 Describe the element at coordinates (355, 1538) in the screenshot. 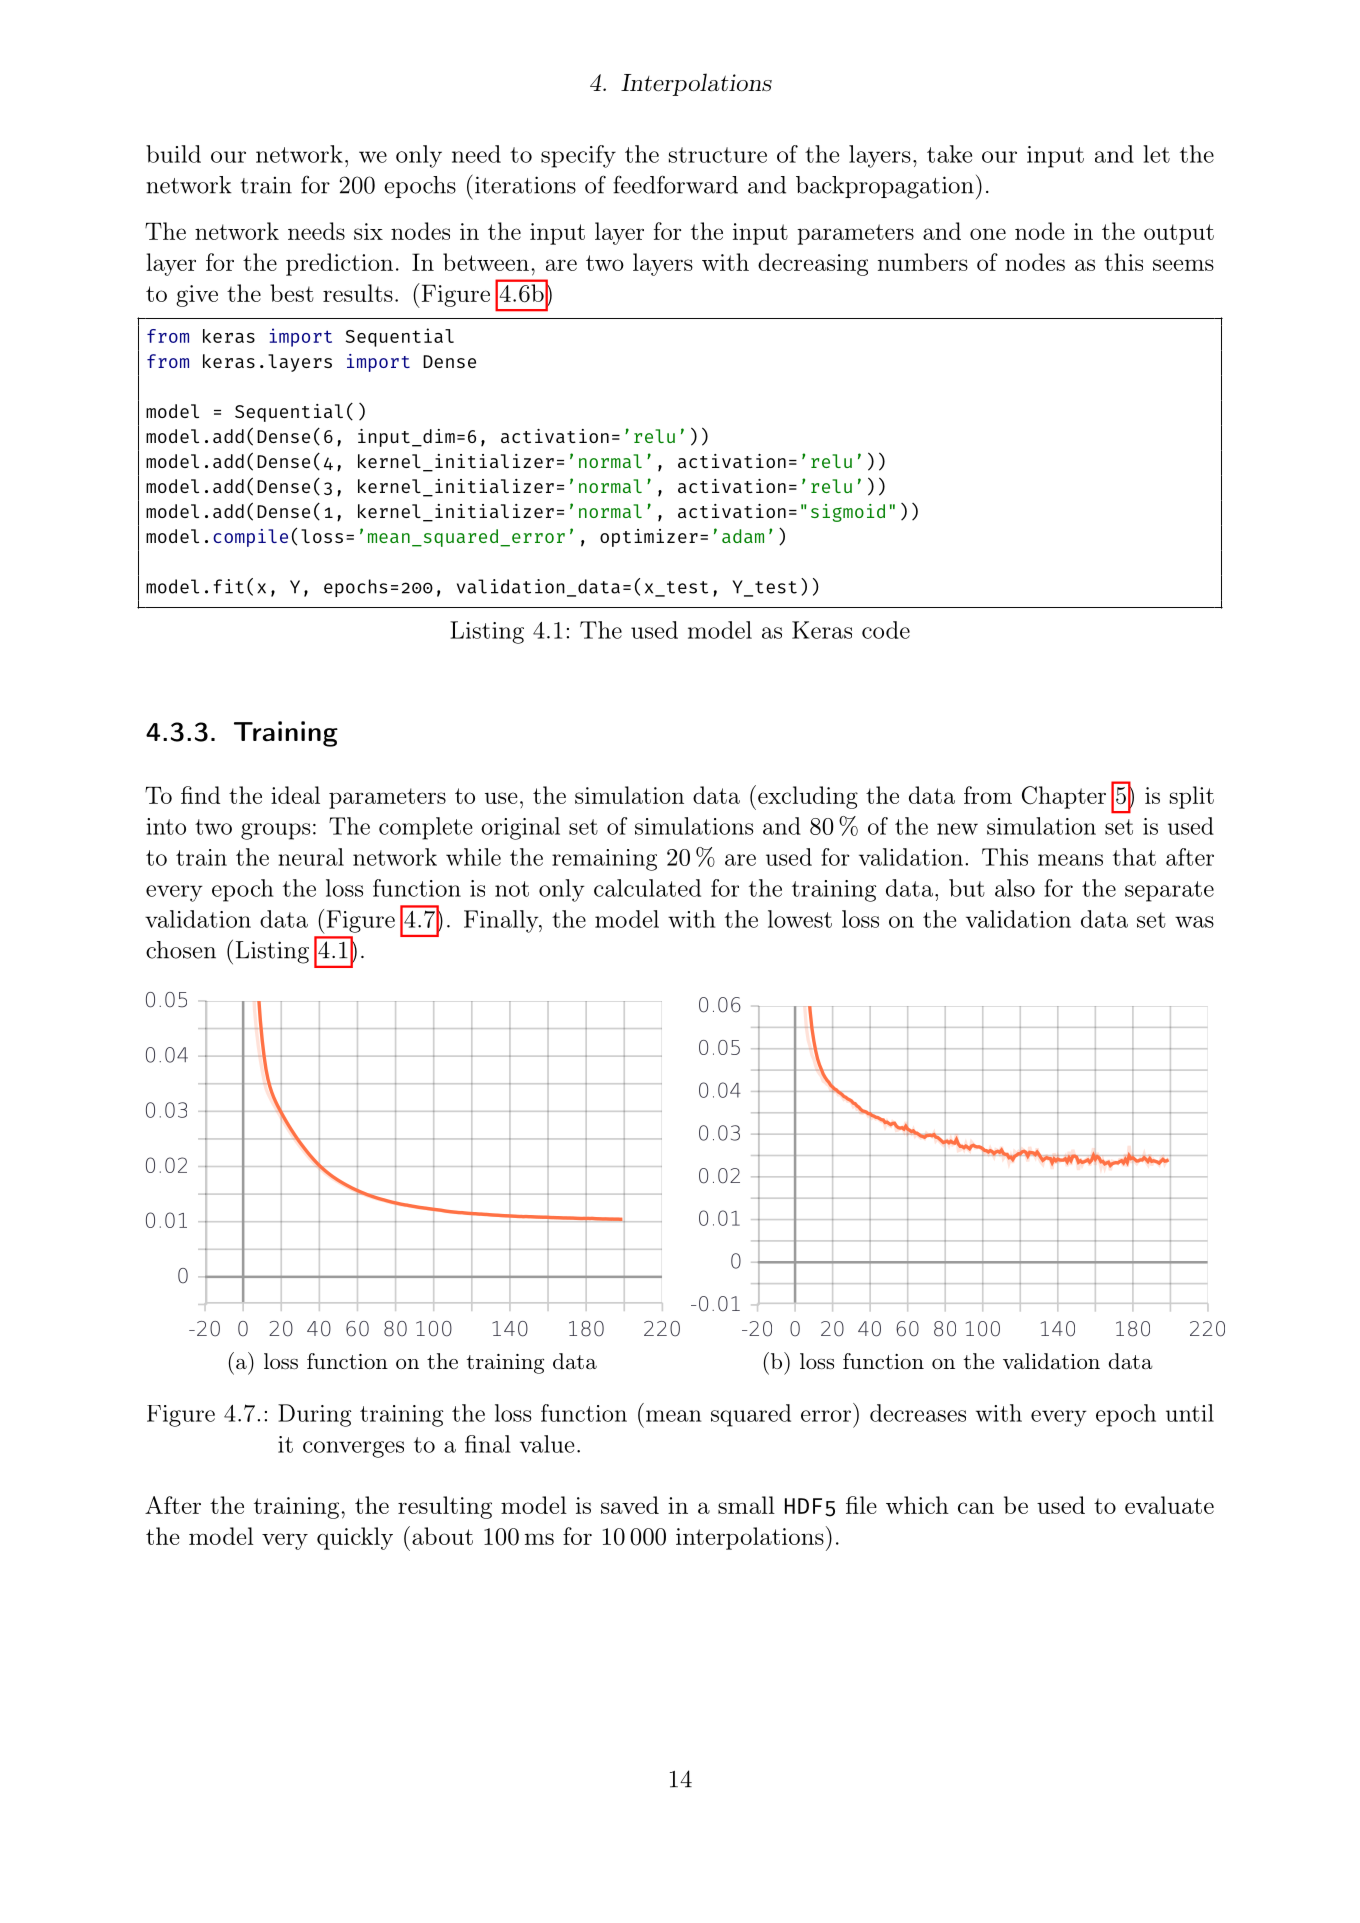

I see `quickly` at that location.
